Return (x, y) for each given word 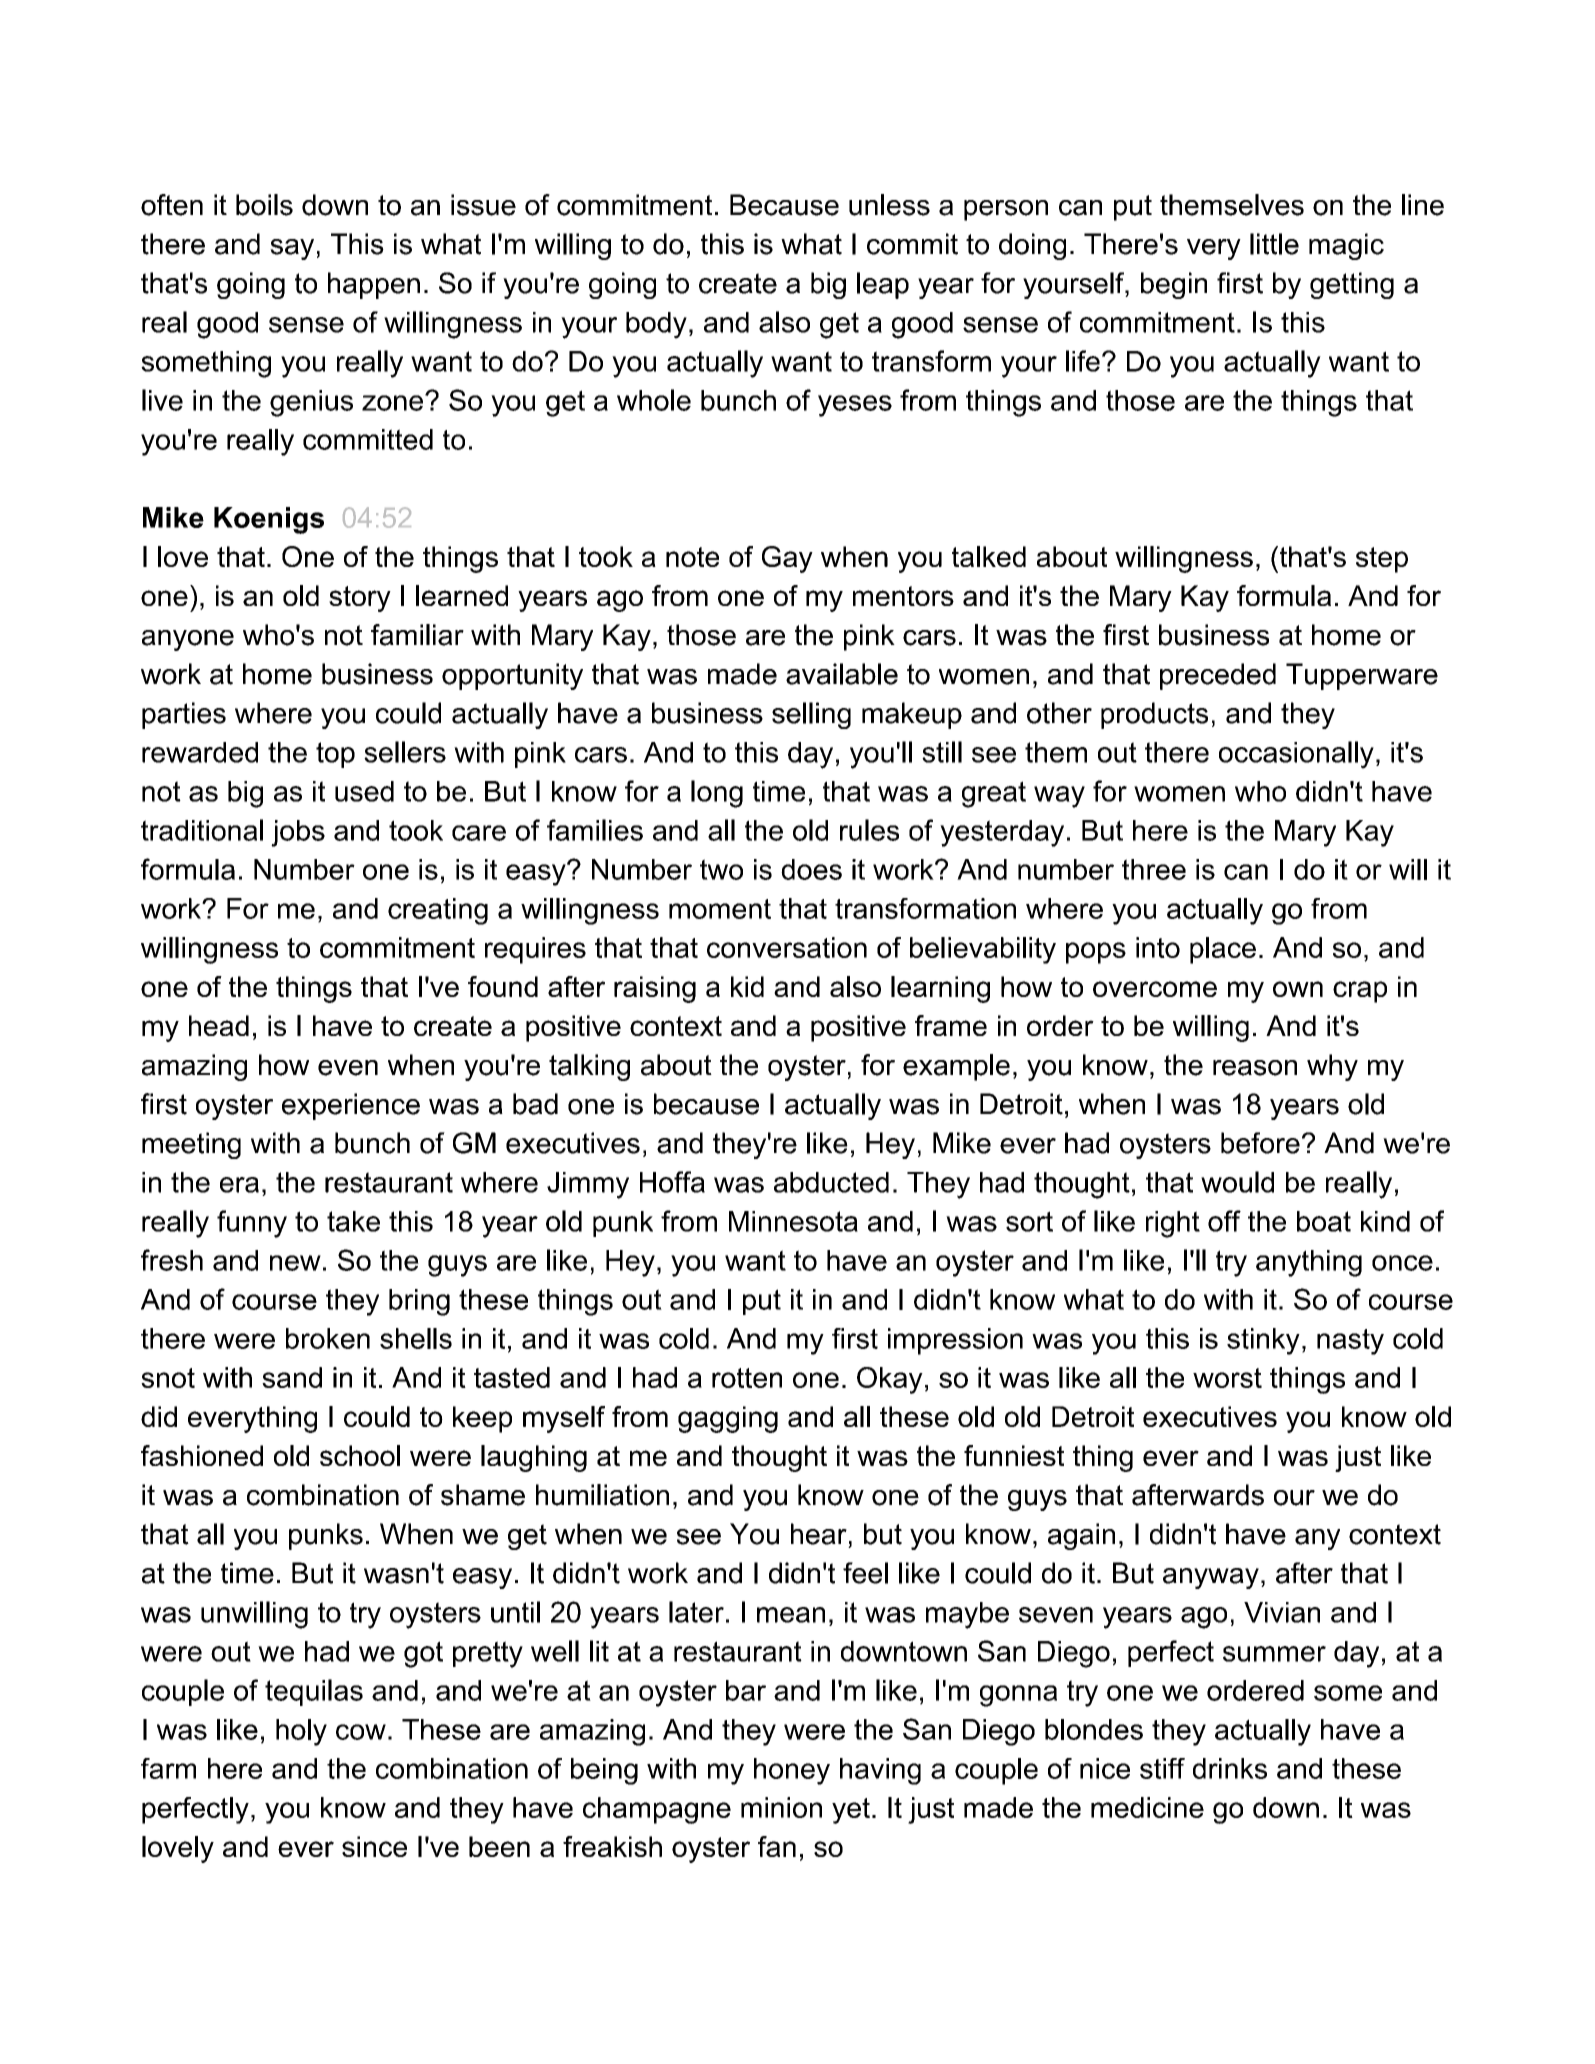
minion (781, 1807)
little (1274, 244)
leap (883, 285)
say (292, 249)
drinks (1230, 1768)
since (374, 1846)
